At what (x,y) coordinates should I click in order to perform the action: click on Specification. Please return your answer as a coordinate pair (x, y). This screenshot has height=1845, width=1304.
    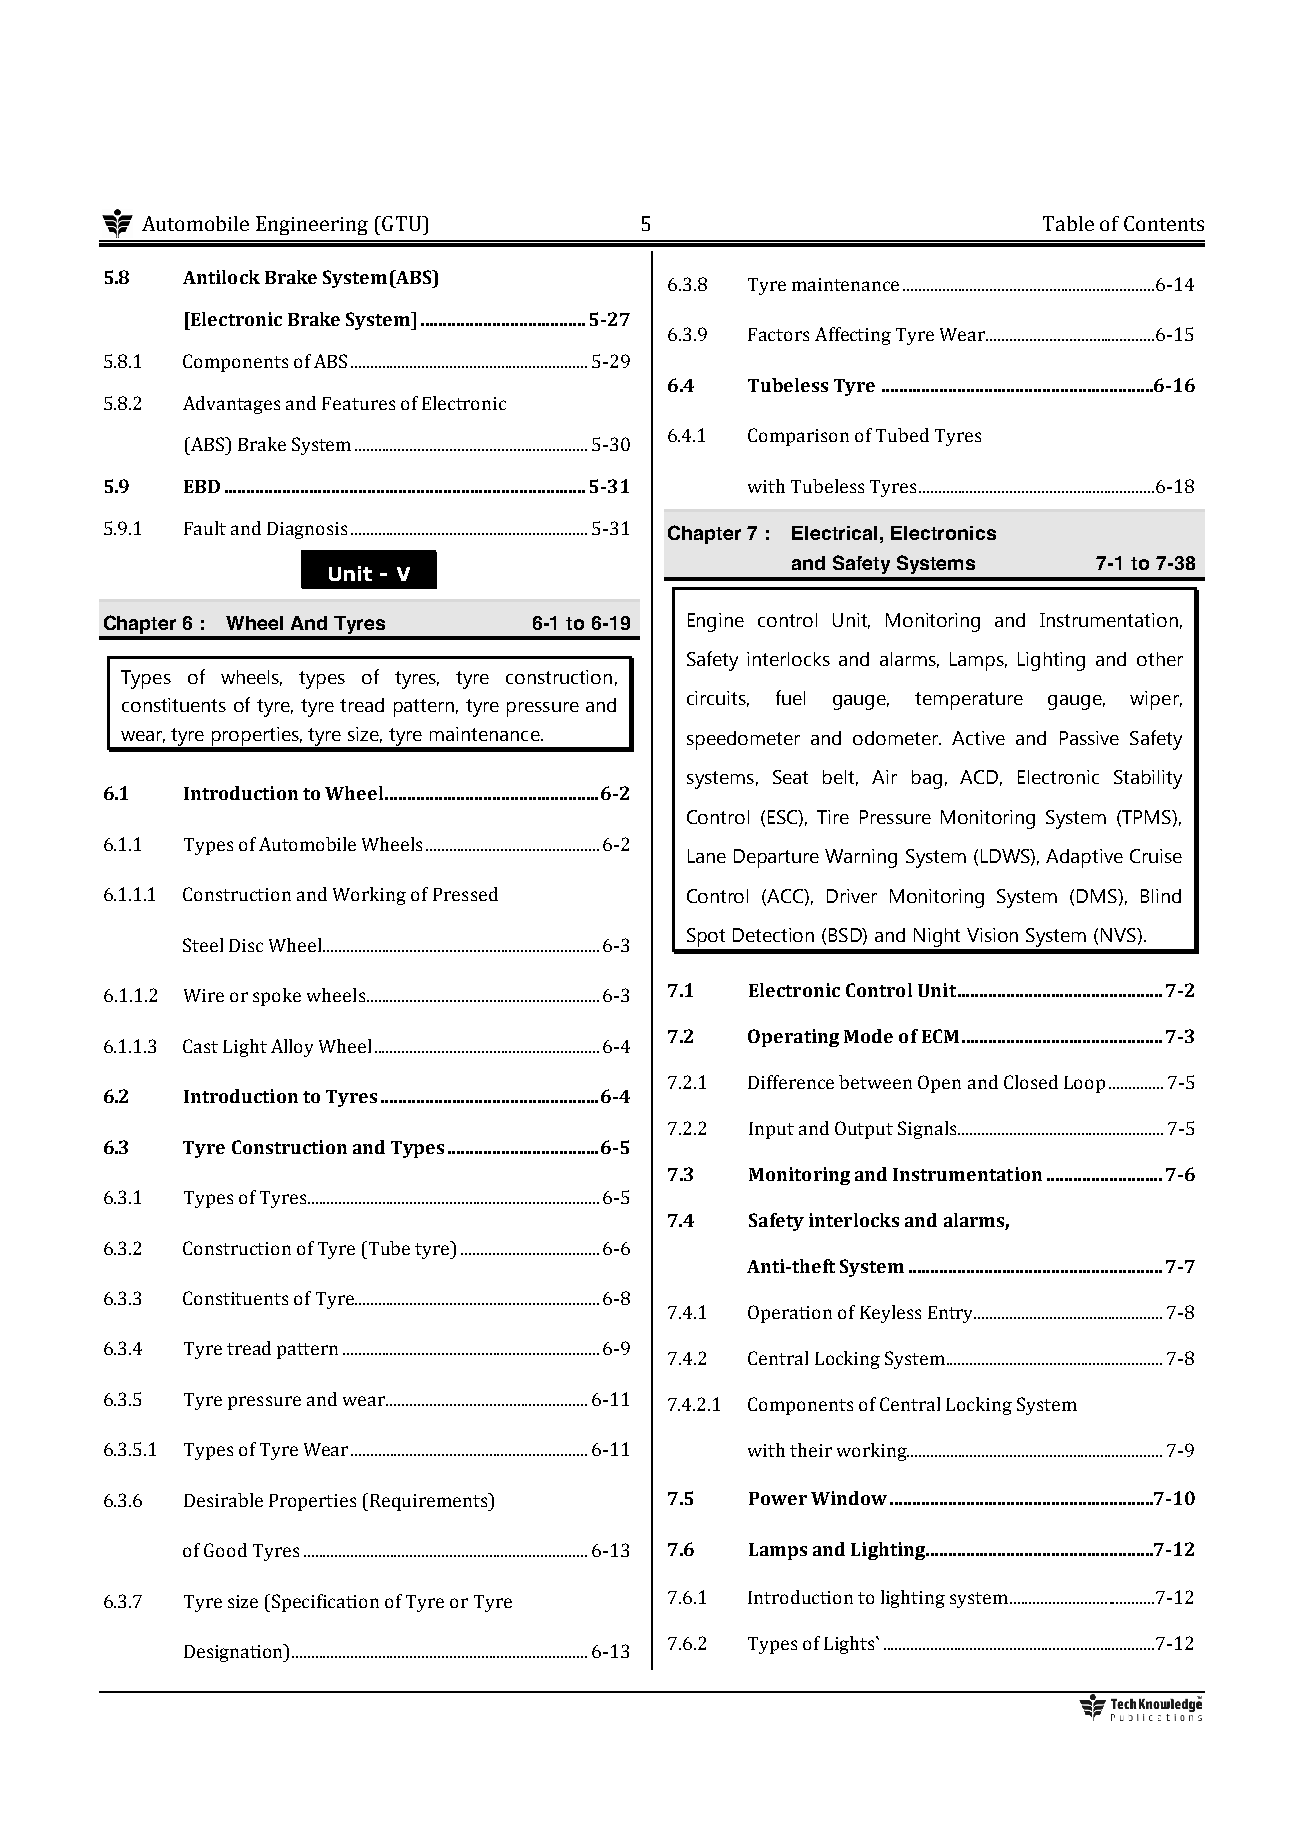
    Looking at the image, I should click on (325, 1603).
